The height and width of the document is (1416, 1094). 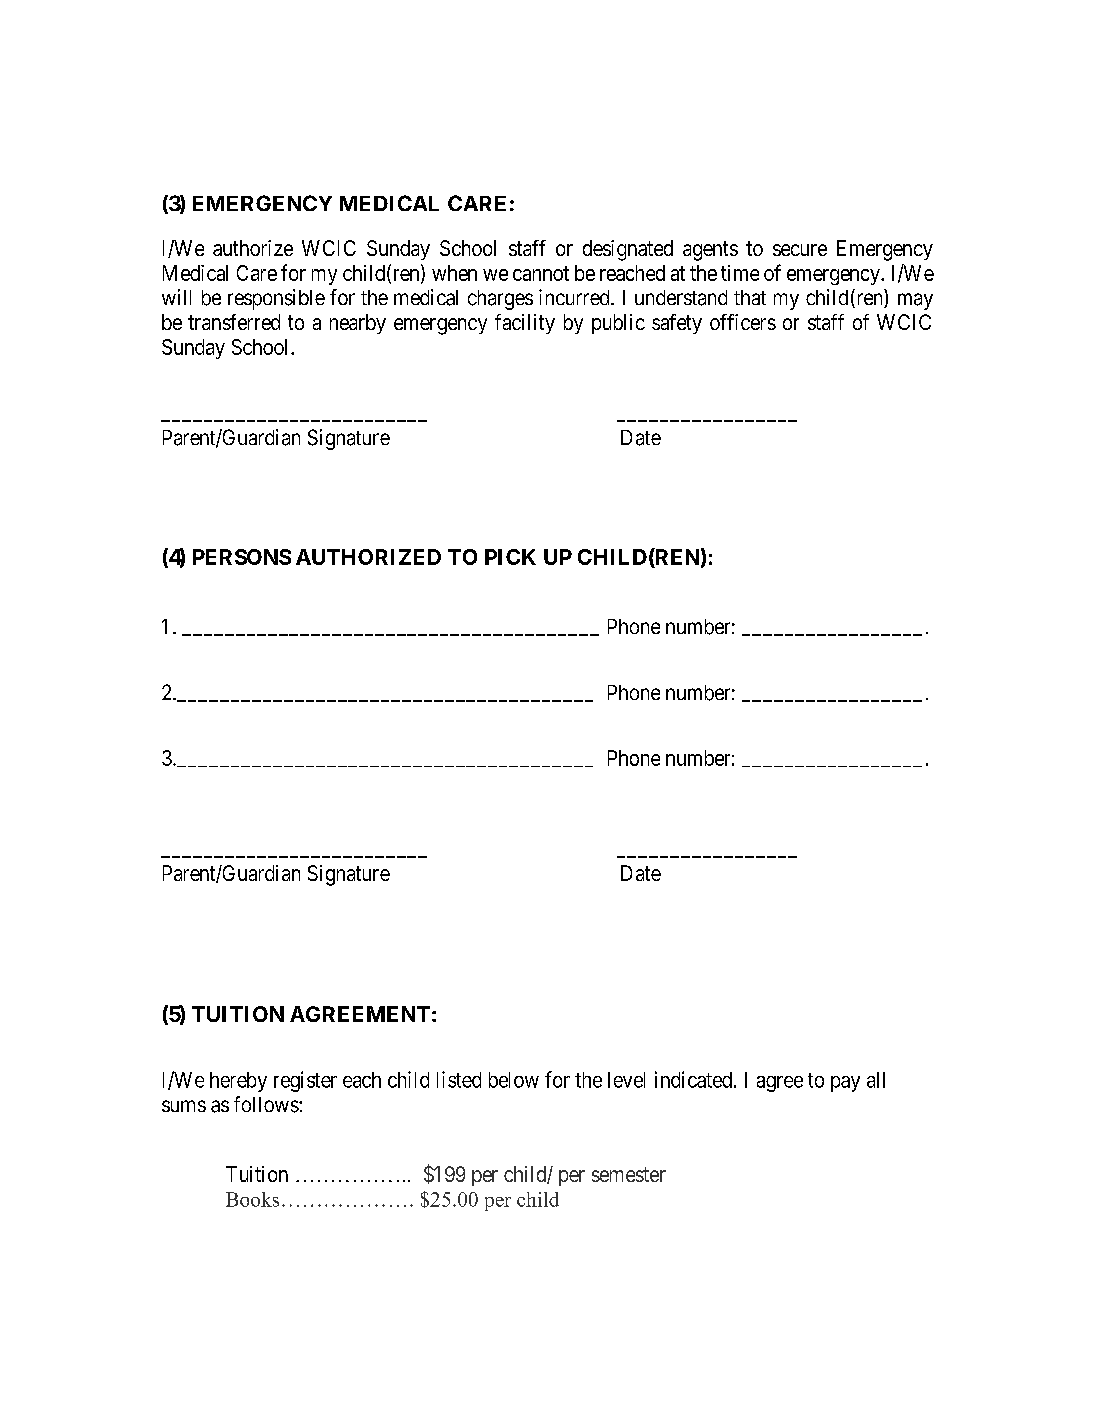 What do you see at coordinates (510, 557) in the document?
I see `PICK` at bounding box center [510, 557].
